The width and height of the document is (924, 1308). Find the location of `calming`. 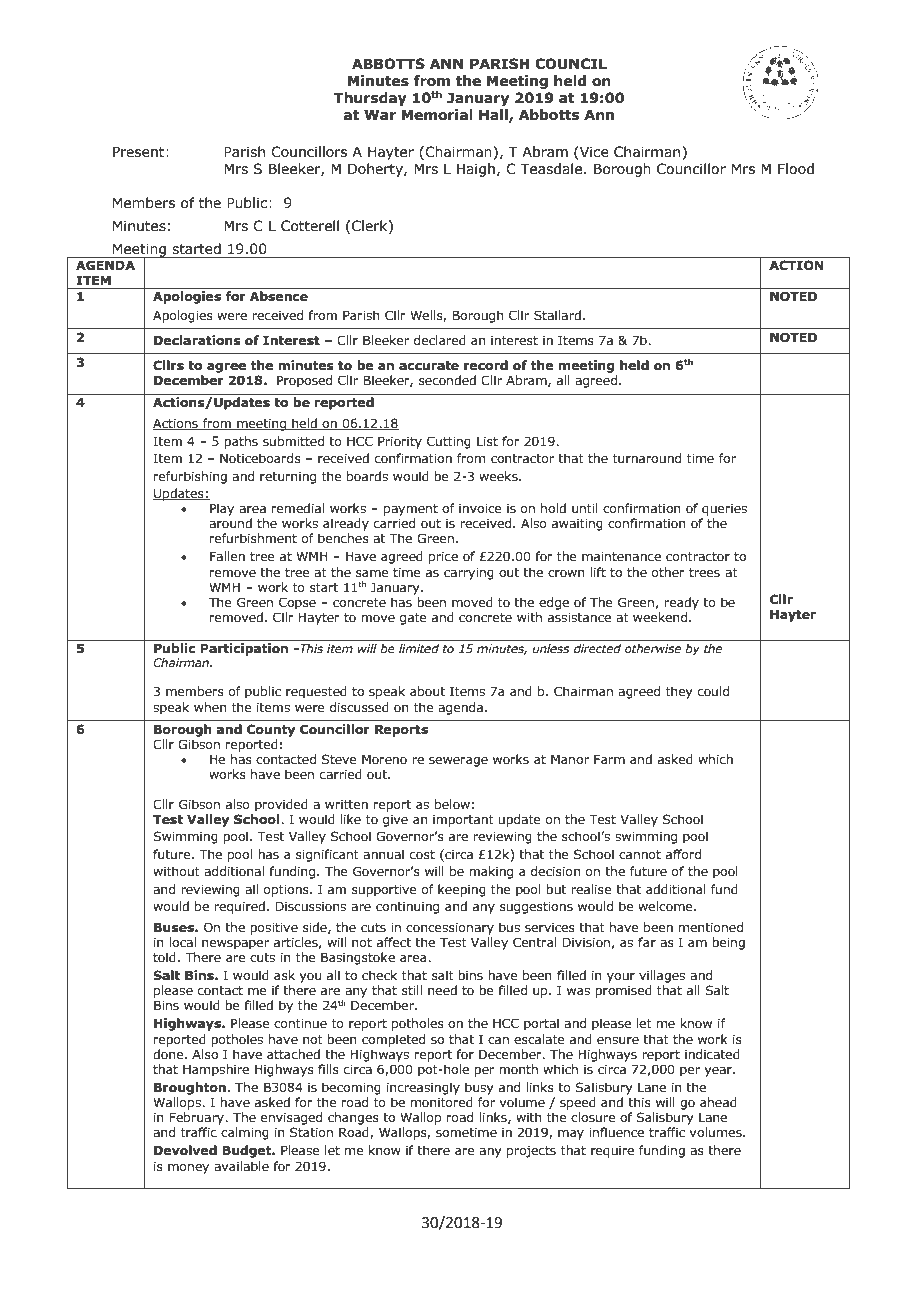

calming is located at coordinates (245, 1133).
